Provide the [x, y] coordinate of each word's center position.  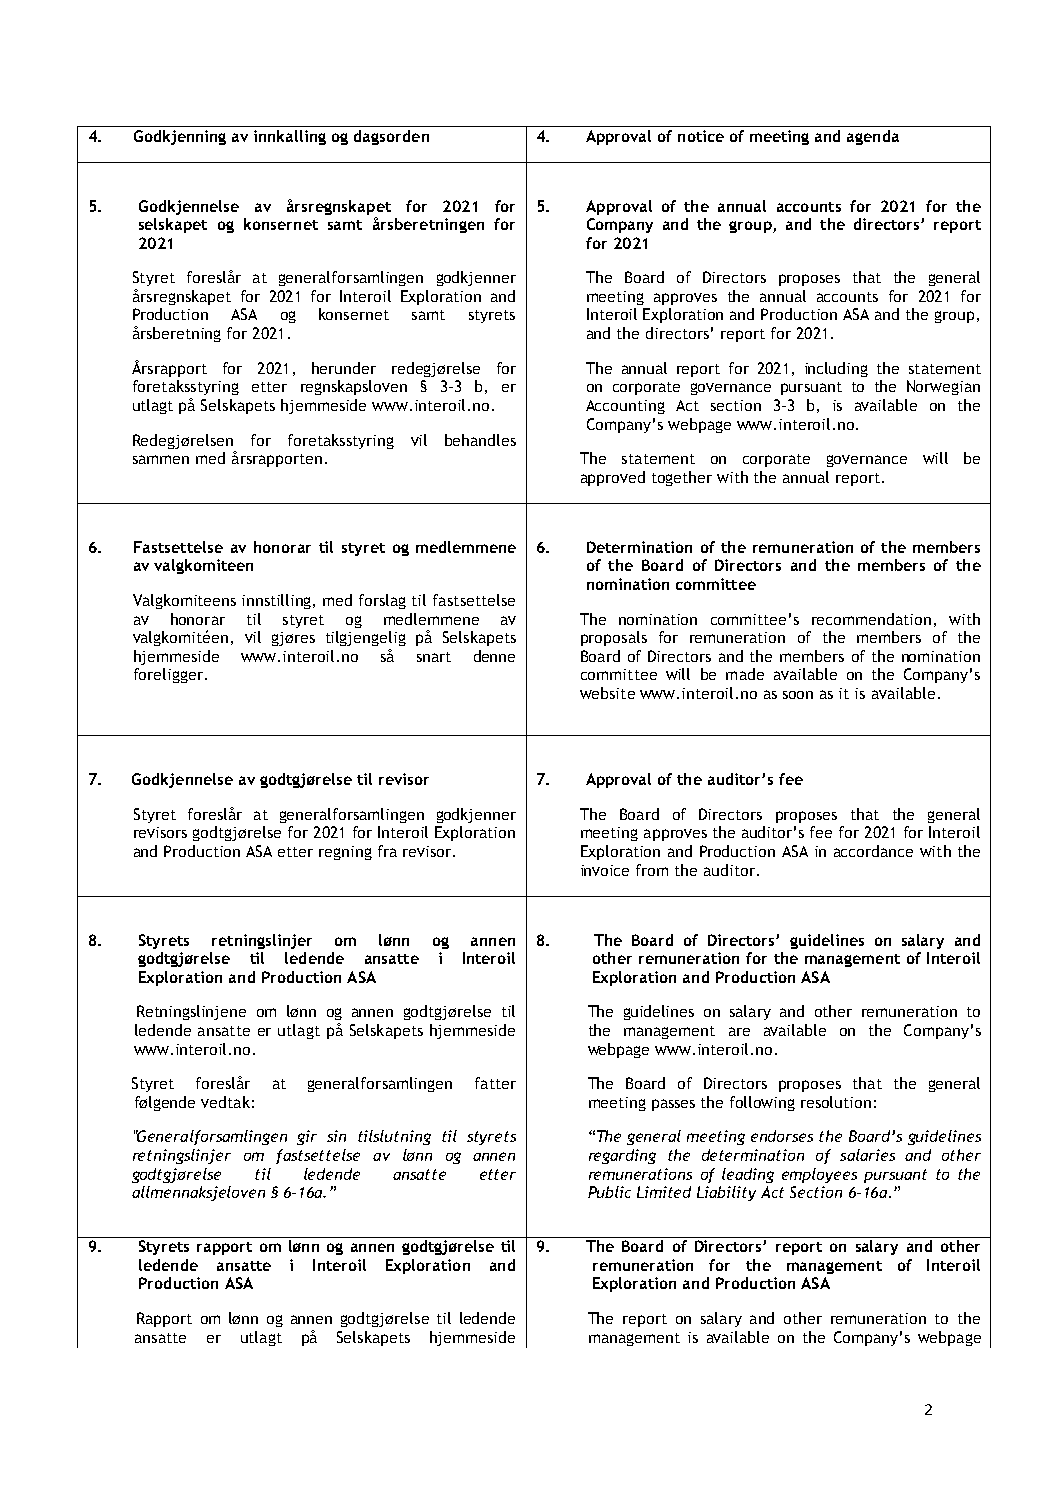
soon [798, 695]
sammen [161, 459]
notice [701, 136]
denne [494, 656]
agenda [873, 137]
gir [307, 1137]
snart [434, 657]
